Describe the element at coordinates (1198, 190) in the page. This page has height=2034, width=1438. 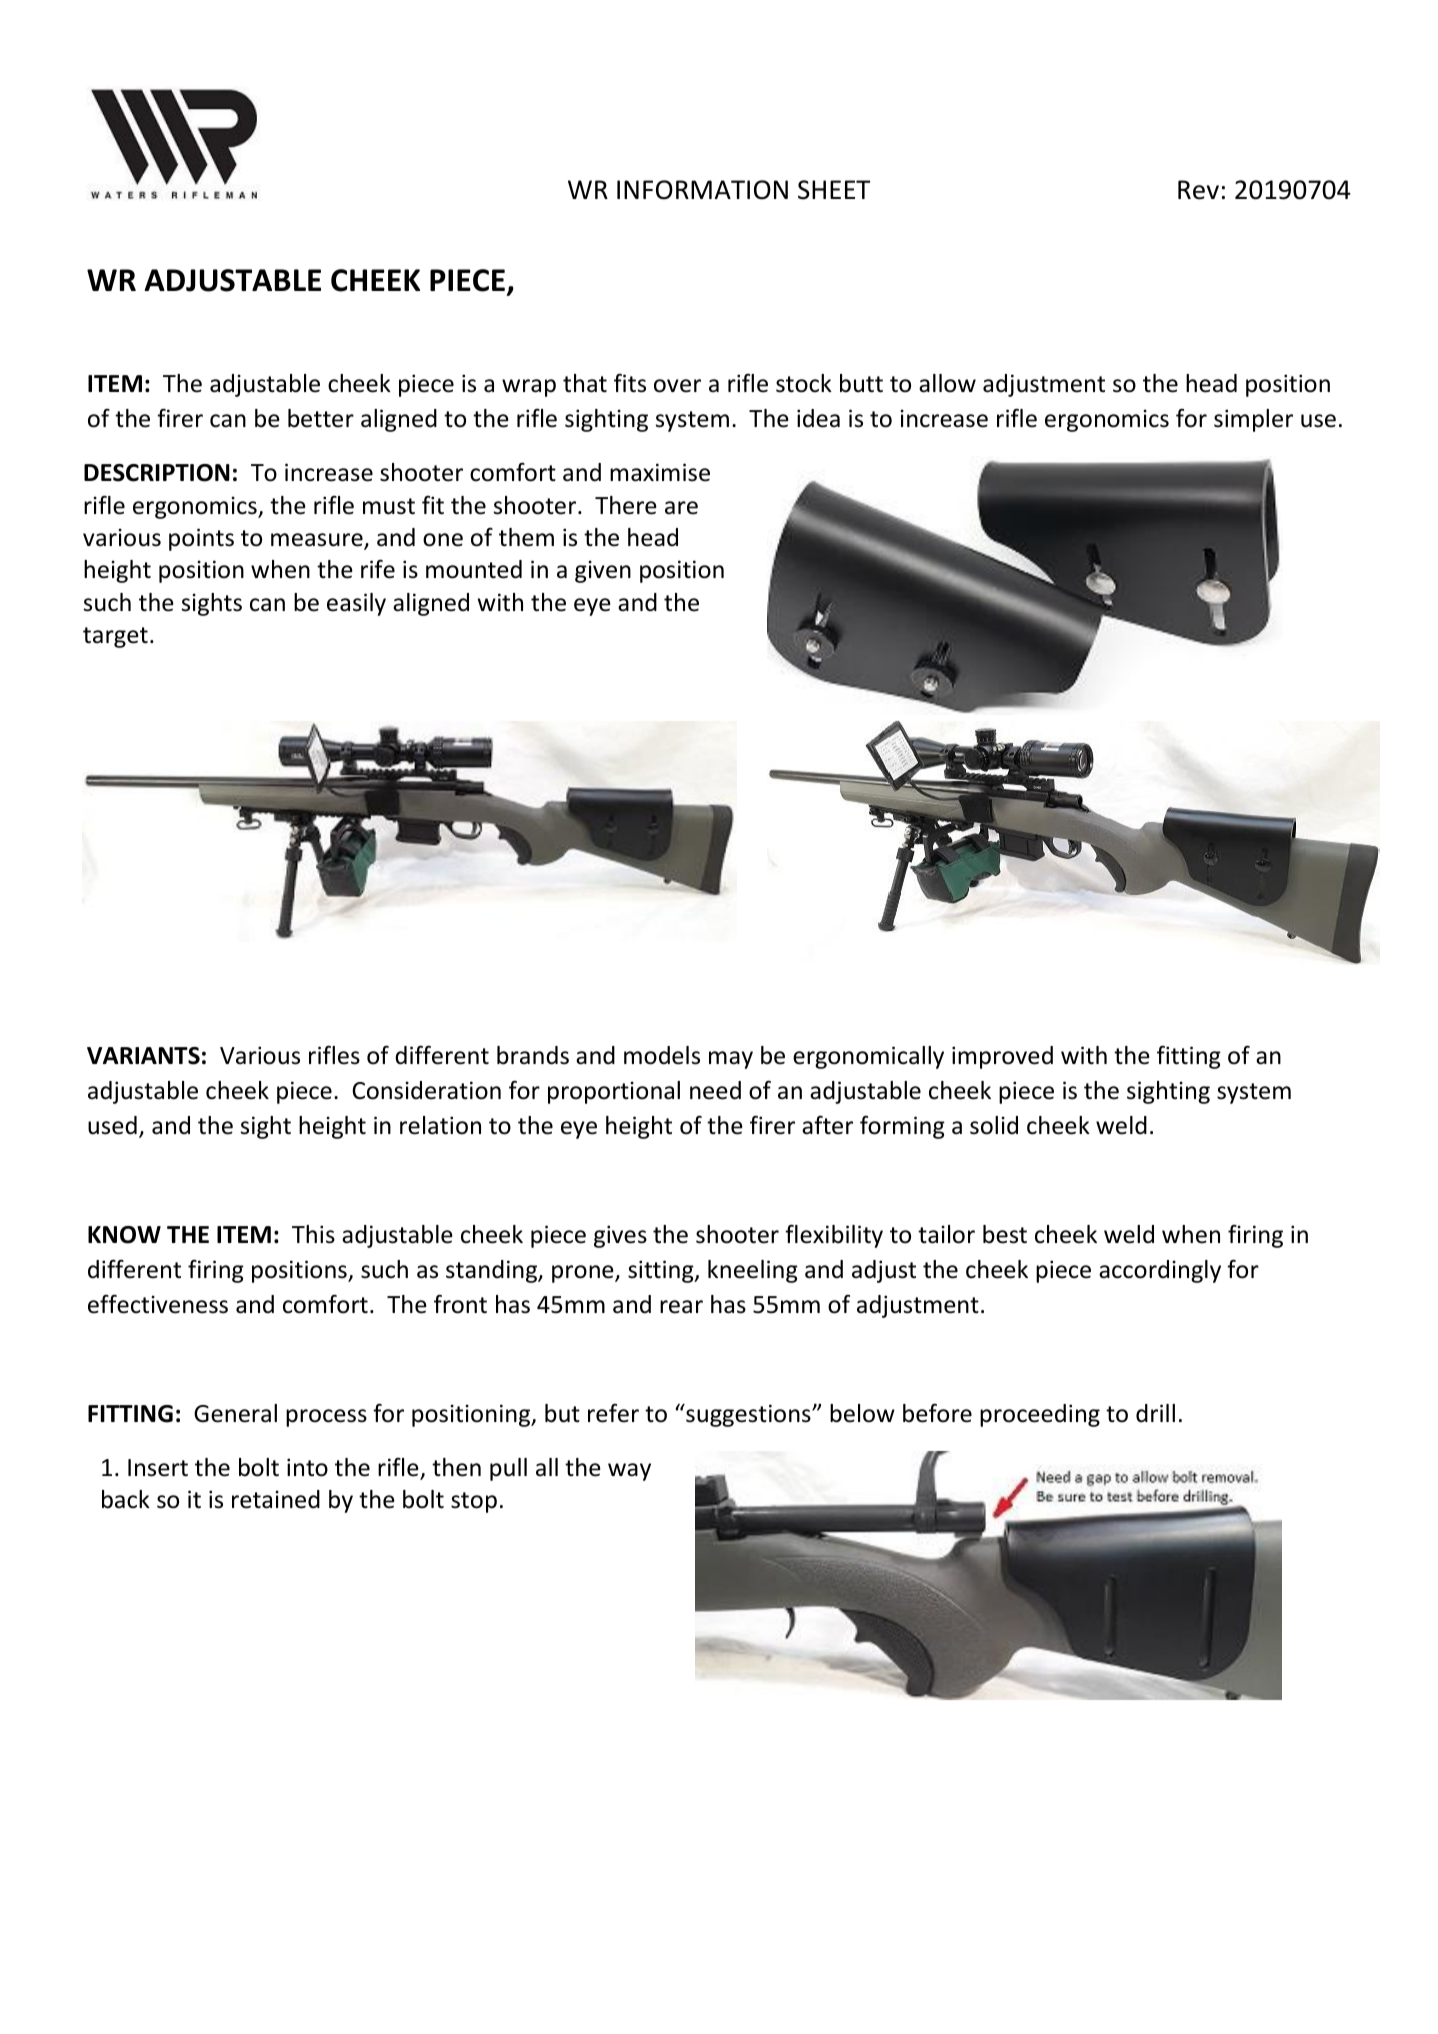
I see `Rev` at that location.
